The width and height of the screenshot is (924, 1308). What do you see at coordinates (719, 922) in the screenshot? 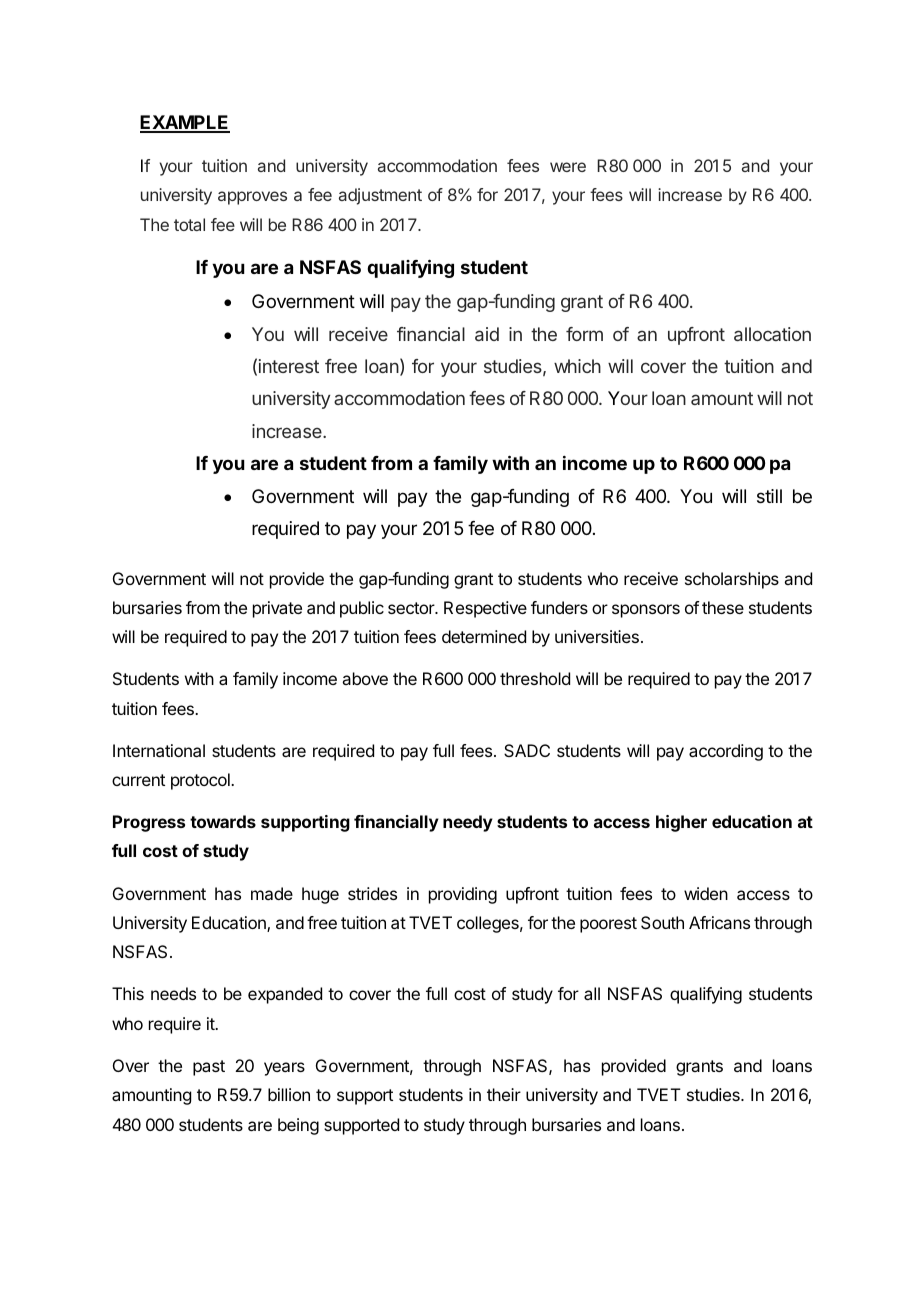
I see `Africans` at bounding box center [719, 922].
